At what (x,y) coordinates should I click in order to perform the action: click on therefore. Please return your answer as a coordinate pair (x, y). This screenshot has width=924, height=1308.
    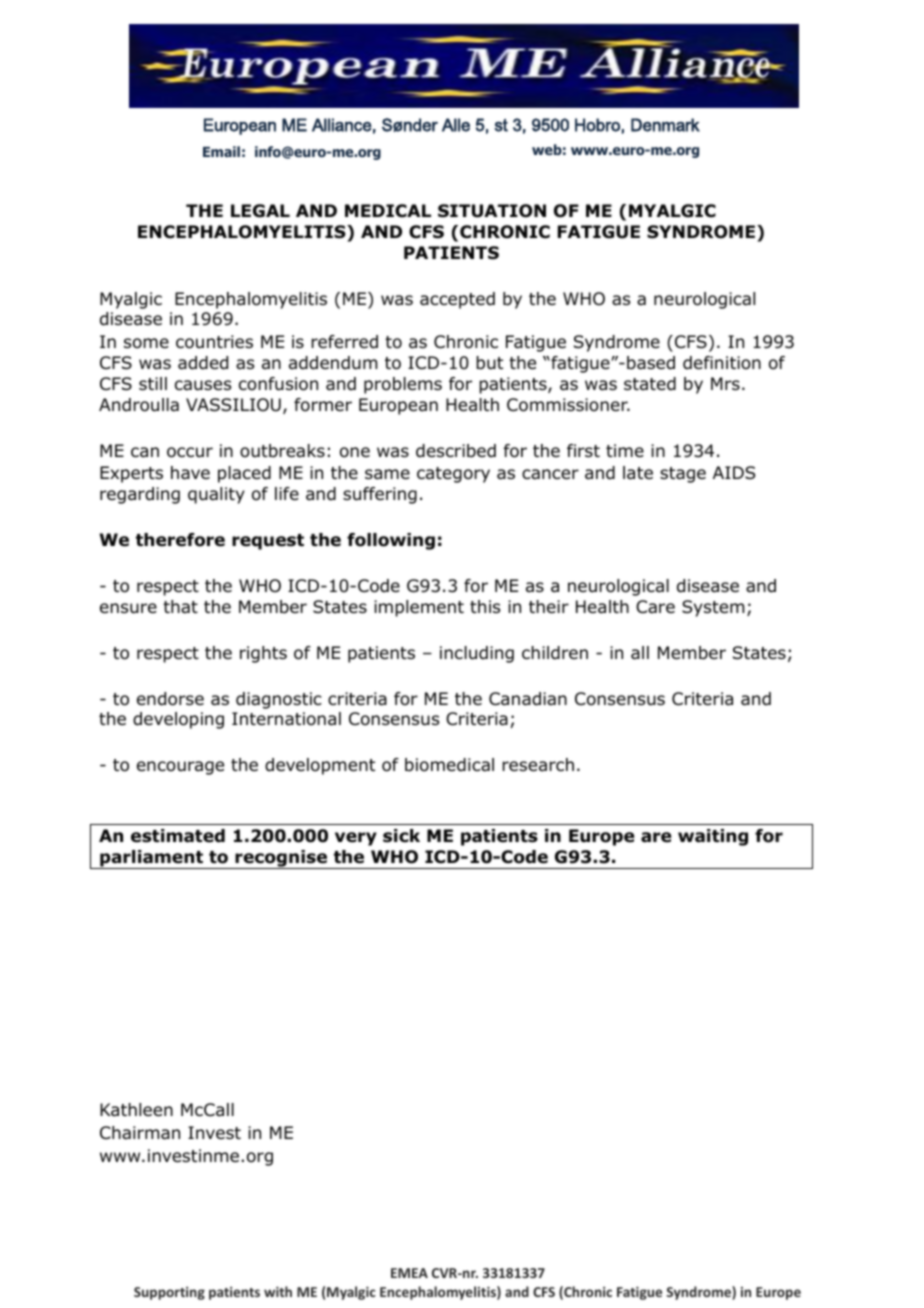
    Looking at the image, I should click on (180, 540).
